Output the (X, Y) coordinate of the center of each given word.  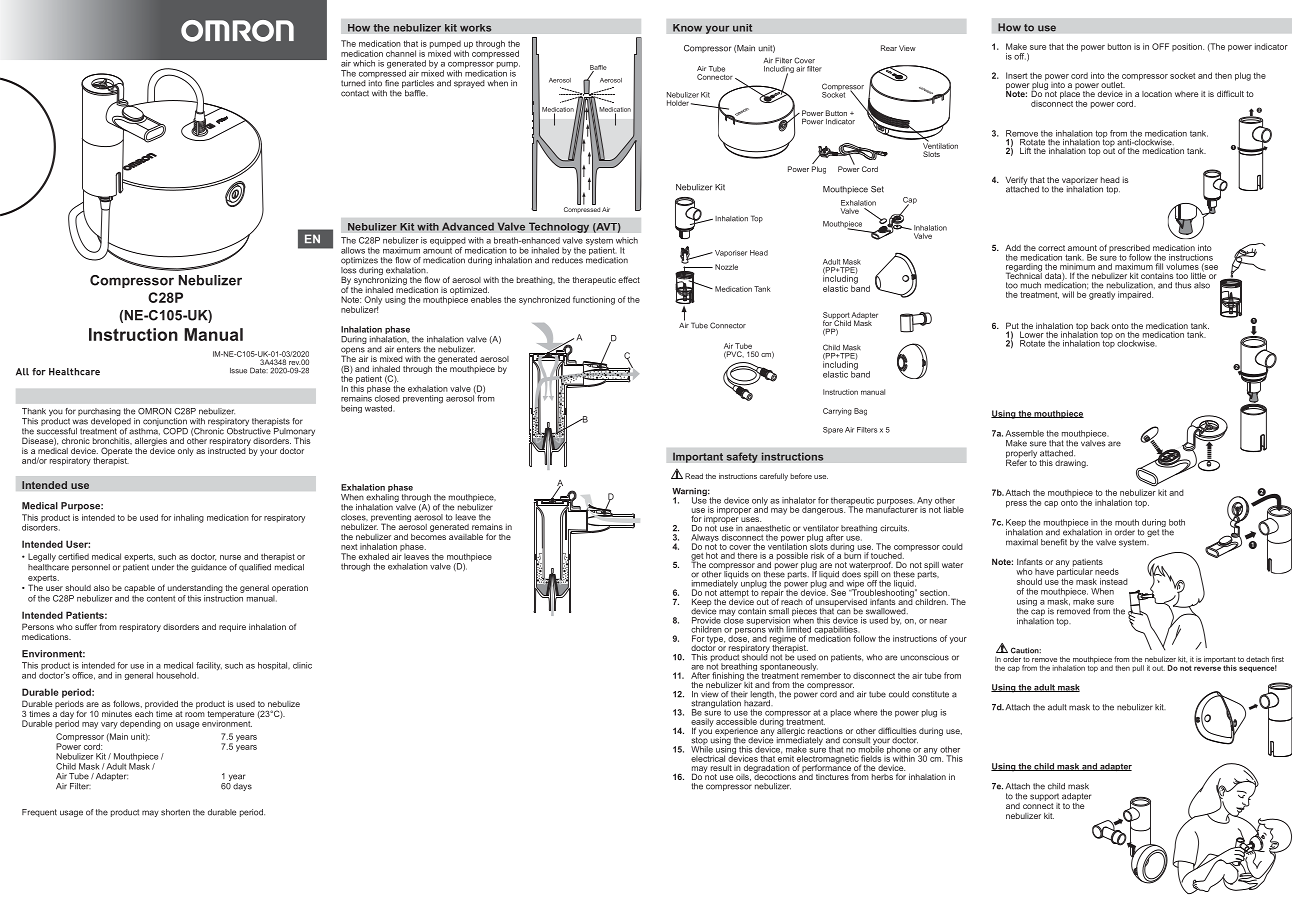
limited (799, 629)
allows (353, 250)
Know (687, 28)
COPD (175, 431)
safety (742, 457)
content (161, 598)
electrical (708, 758)
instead (1114, 581)
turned (353, 83)
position (1188, 47)
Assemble (1025, 433)
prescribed (1129, 249)
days (242, 787)
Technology (559, 227)
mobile (871, 748)
